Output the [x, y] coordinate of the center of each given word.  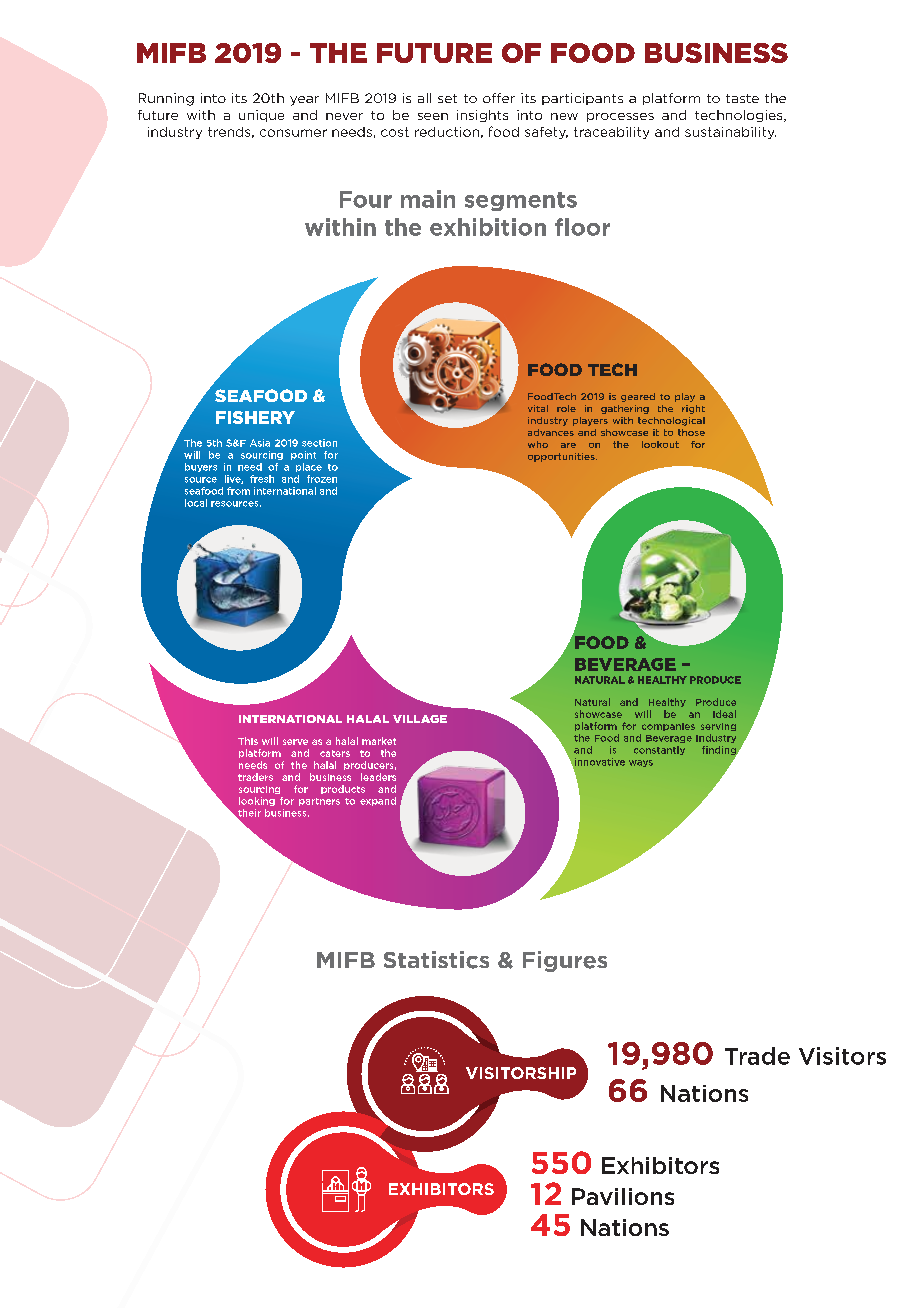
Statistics [436, 960]
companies [668, 727]
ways [641, 763]
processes [620, 117]
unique [261, 116]
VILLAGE [420, 719]
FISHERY [255, 417]
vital [538, 408]
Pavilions [623, 1196]
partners [319, 802]
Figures [565, 961]
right [693, 409]
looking [257, 801]
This [248, 741]
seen [433, 116]
